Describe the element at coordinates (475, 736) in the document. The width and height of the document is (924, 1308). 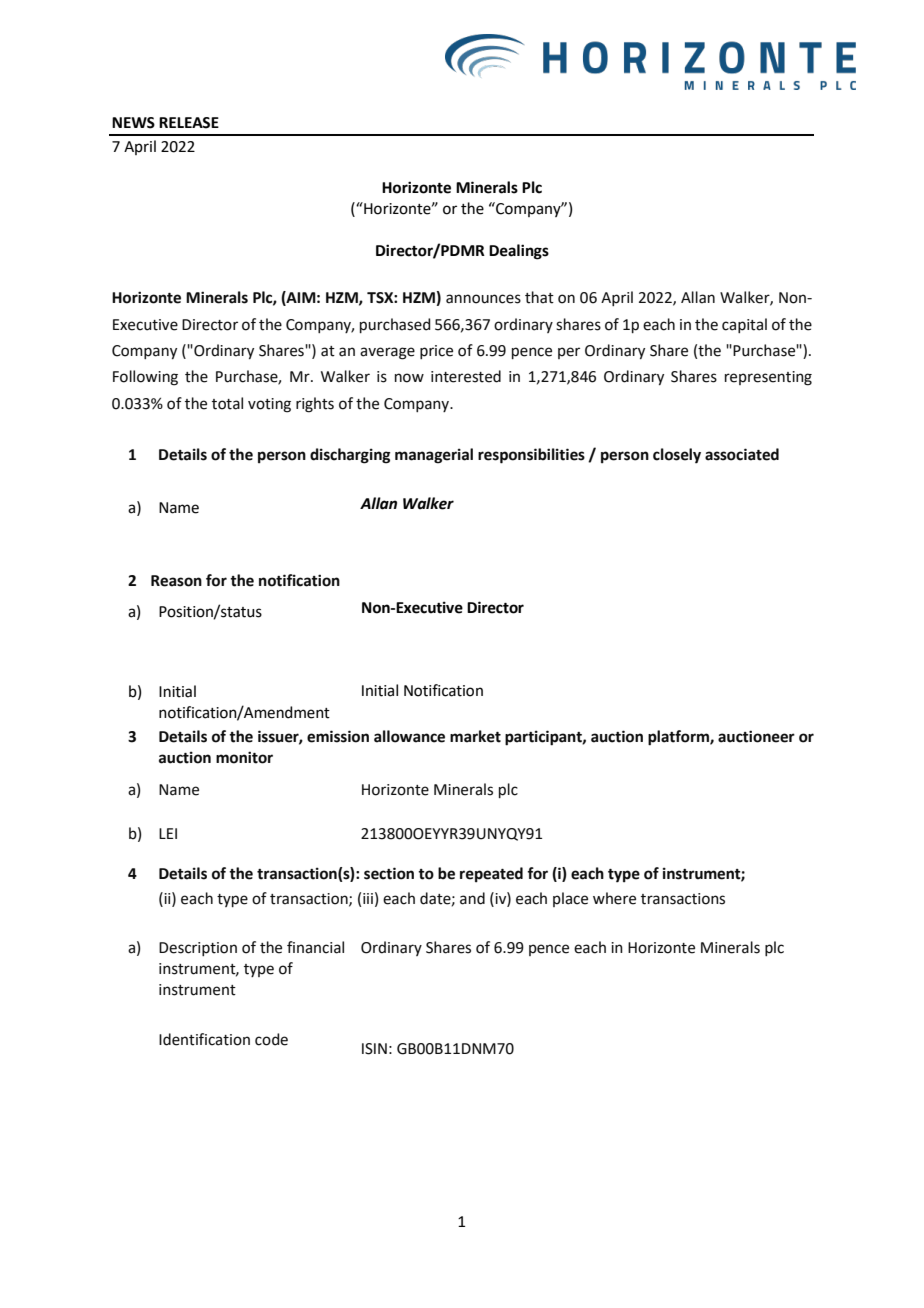
I see `market` at that location.
